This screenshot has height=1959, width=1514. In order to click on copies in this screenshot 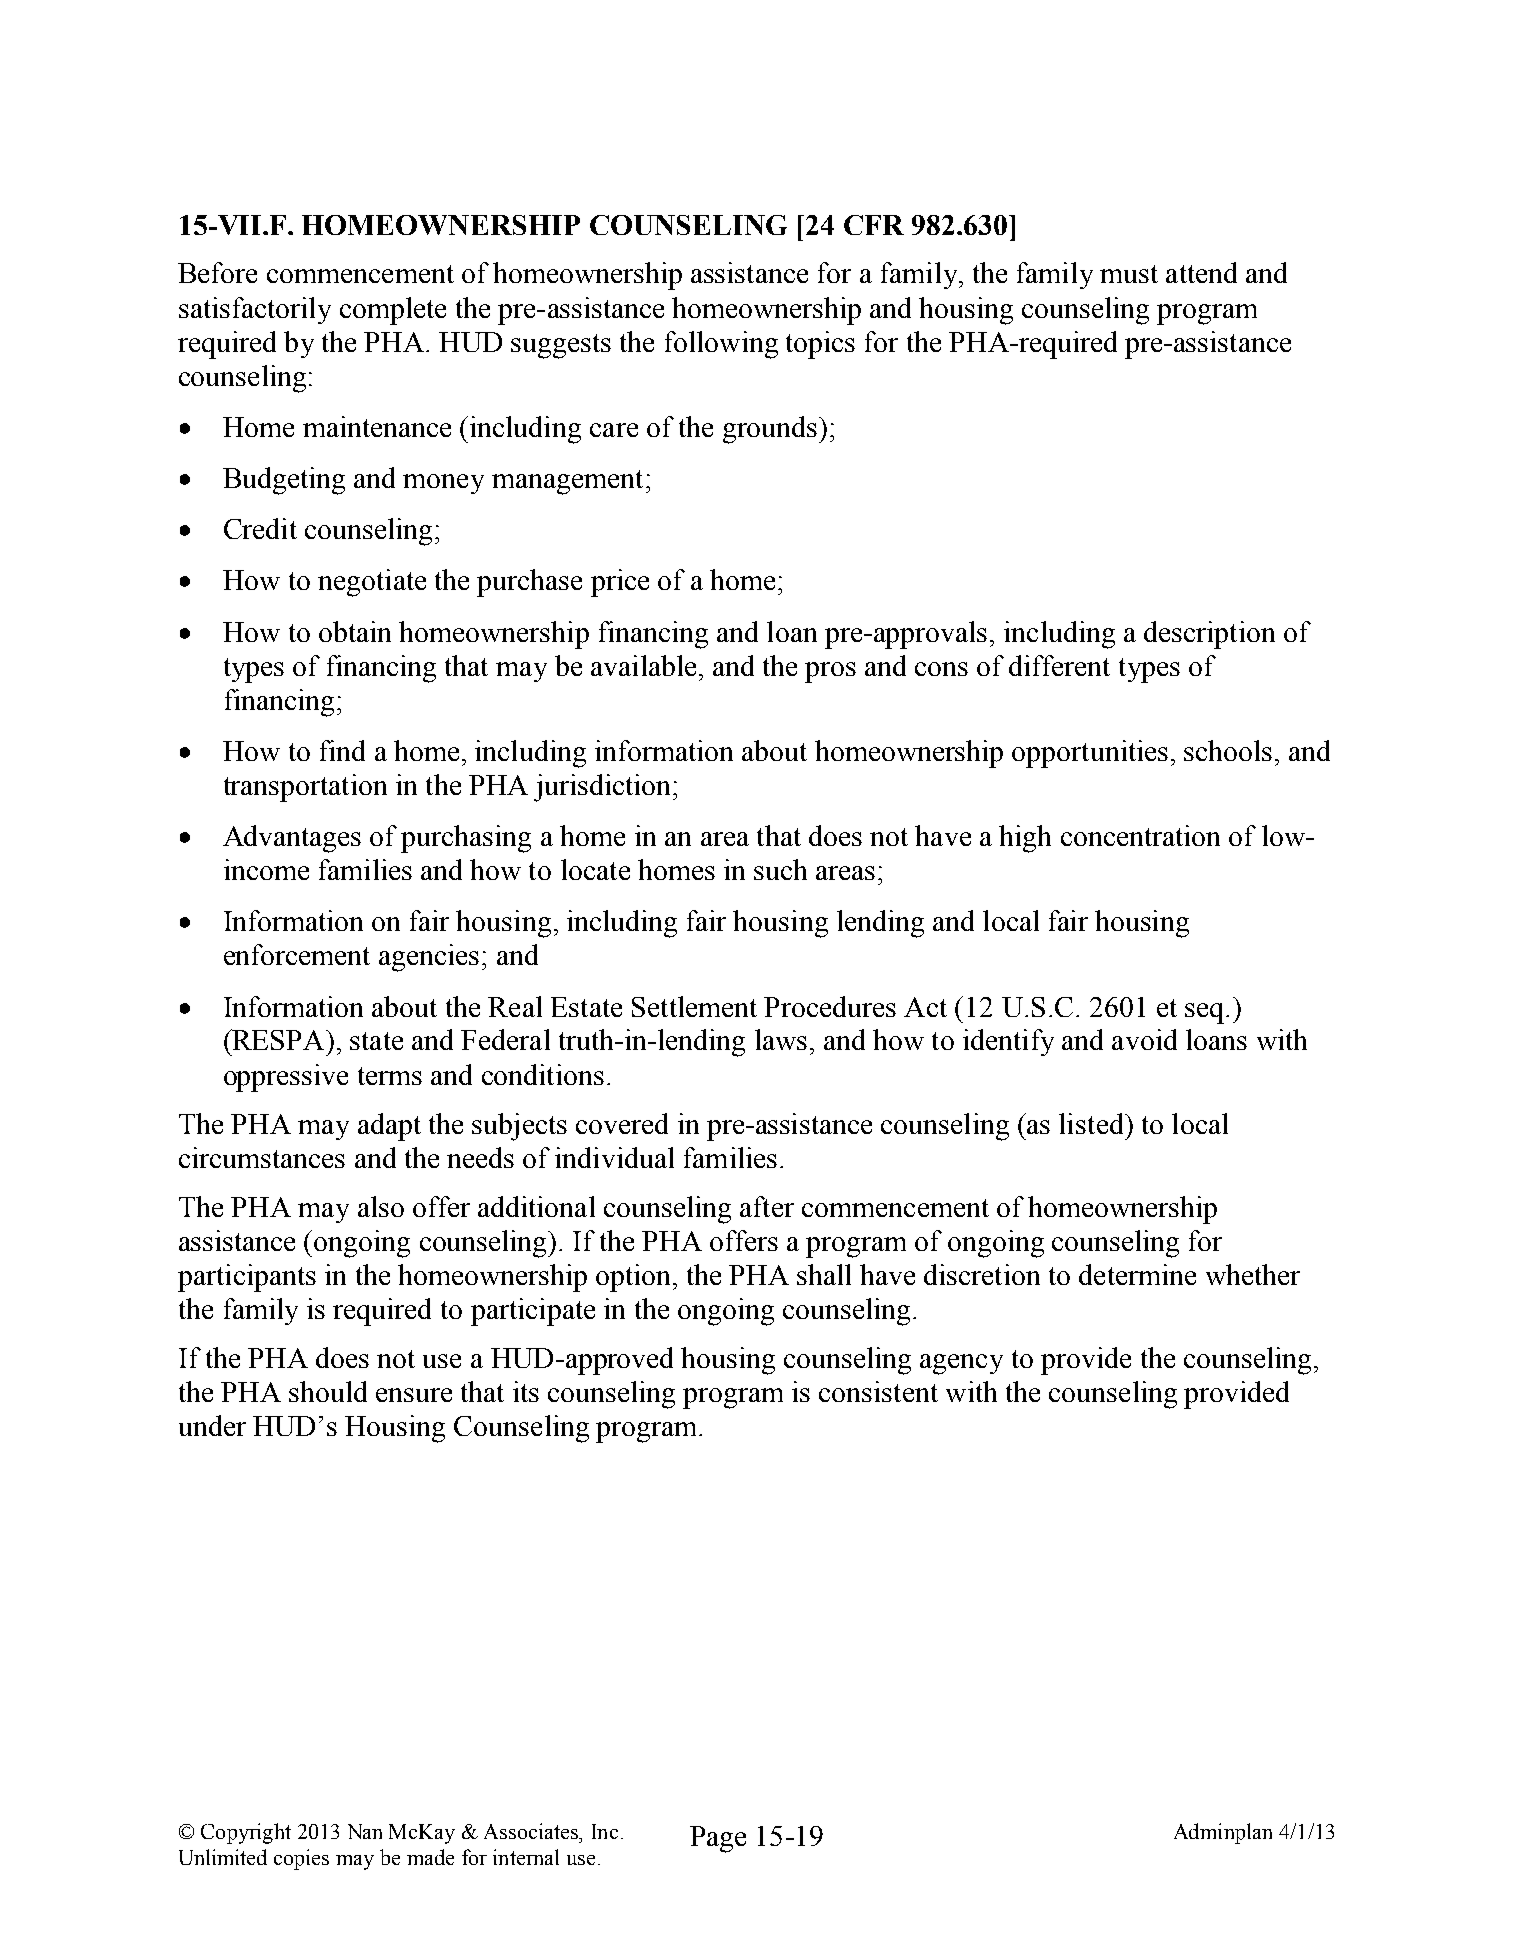, I will do `click(301, 1859)`.
